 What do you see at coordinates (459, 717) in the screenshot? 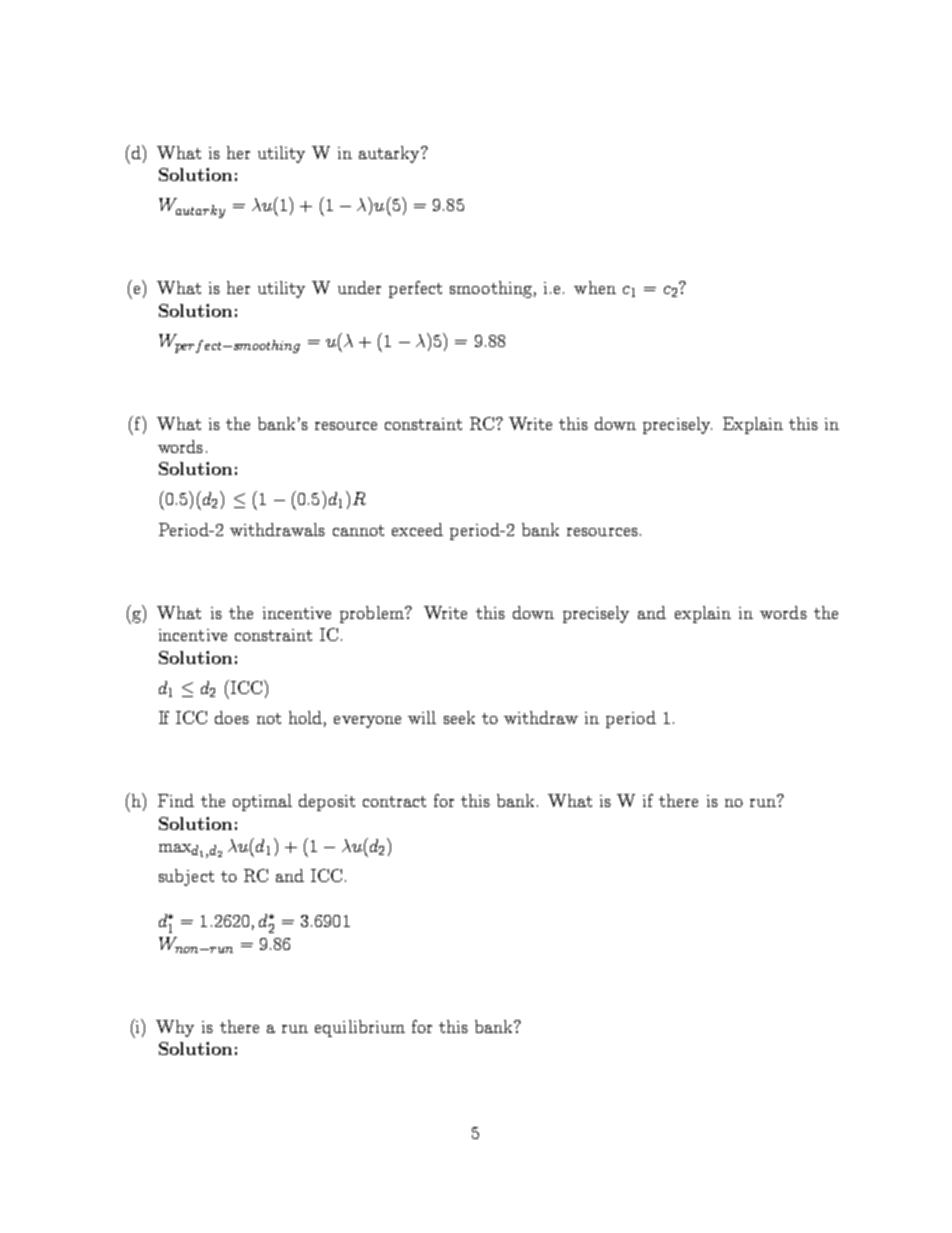
I see `seek` at bounding box center [459, 717].
